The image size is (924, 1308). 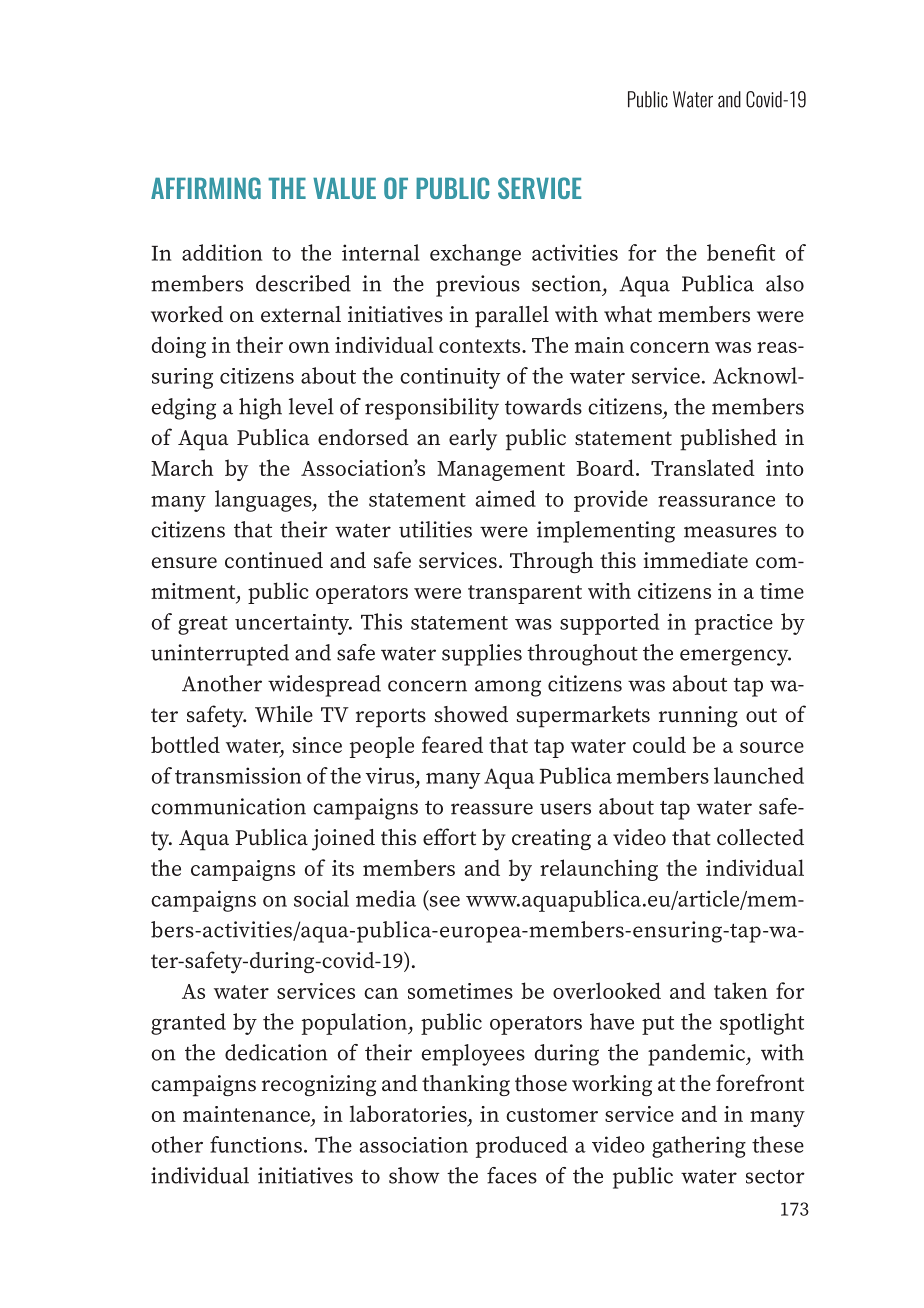 I want to click on continued, so click(x=274, y=560).
